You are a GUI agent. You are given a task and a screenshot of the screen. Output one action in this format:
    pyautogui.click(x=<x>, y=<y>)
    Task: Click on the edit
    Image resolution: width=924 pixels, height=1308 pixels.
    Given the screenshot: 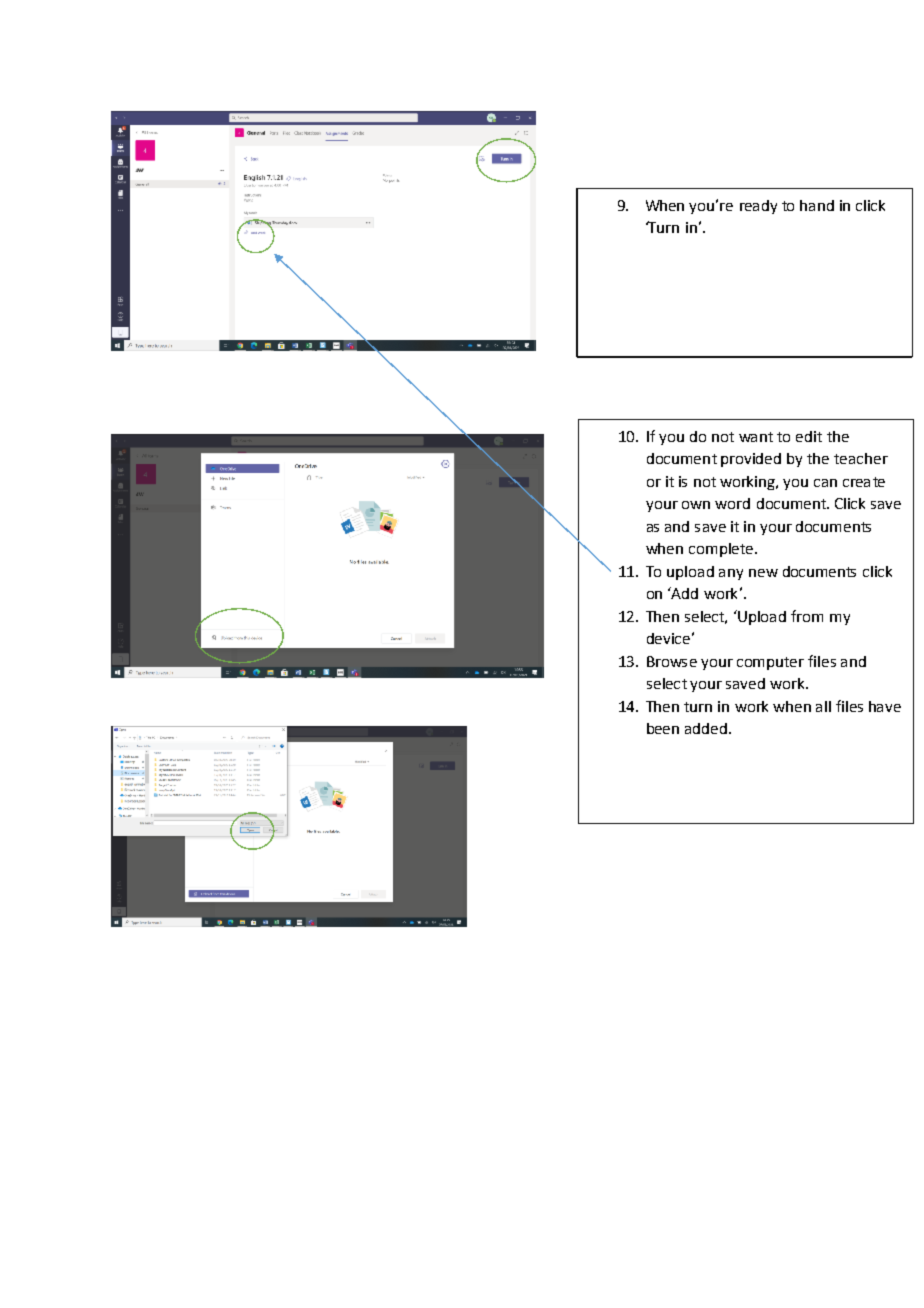 What is the action you would take?
    pyautogui.click(x=809, y=436)
